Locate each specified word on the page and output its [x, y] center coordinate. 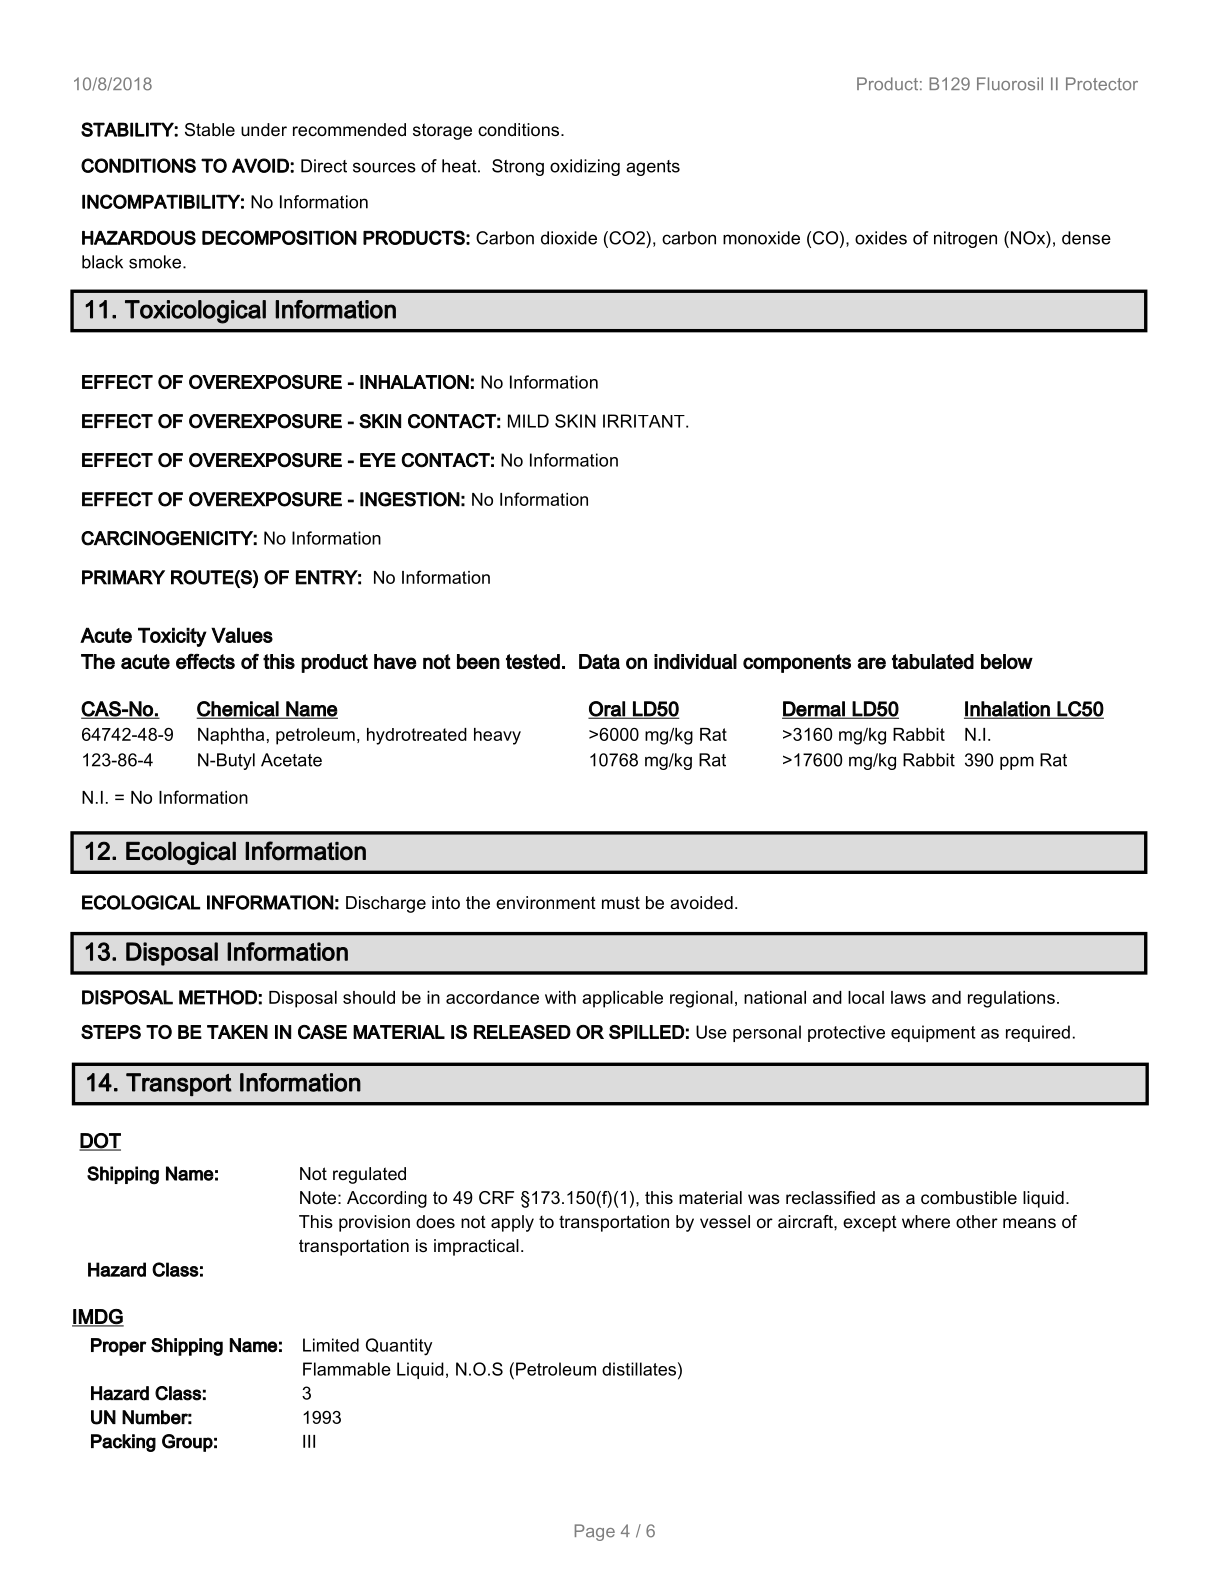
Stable [210, 130]
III [309, 1441]
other [977, 1221]
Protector [1102, 84]
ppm [1017, 763]
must [621, 902]
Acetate [291, 760]
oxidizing [585, 167]
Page [595, 1532]
